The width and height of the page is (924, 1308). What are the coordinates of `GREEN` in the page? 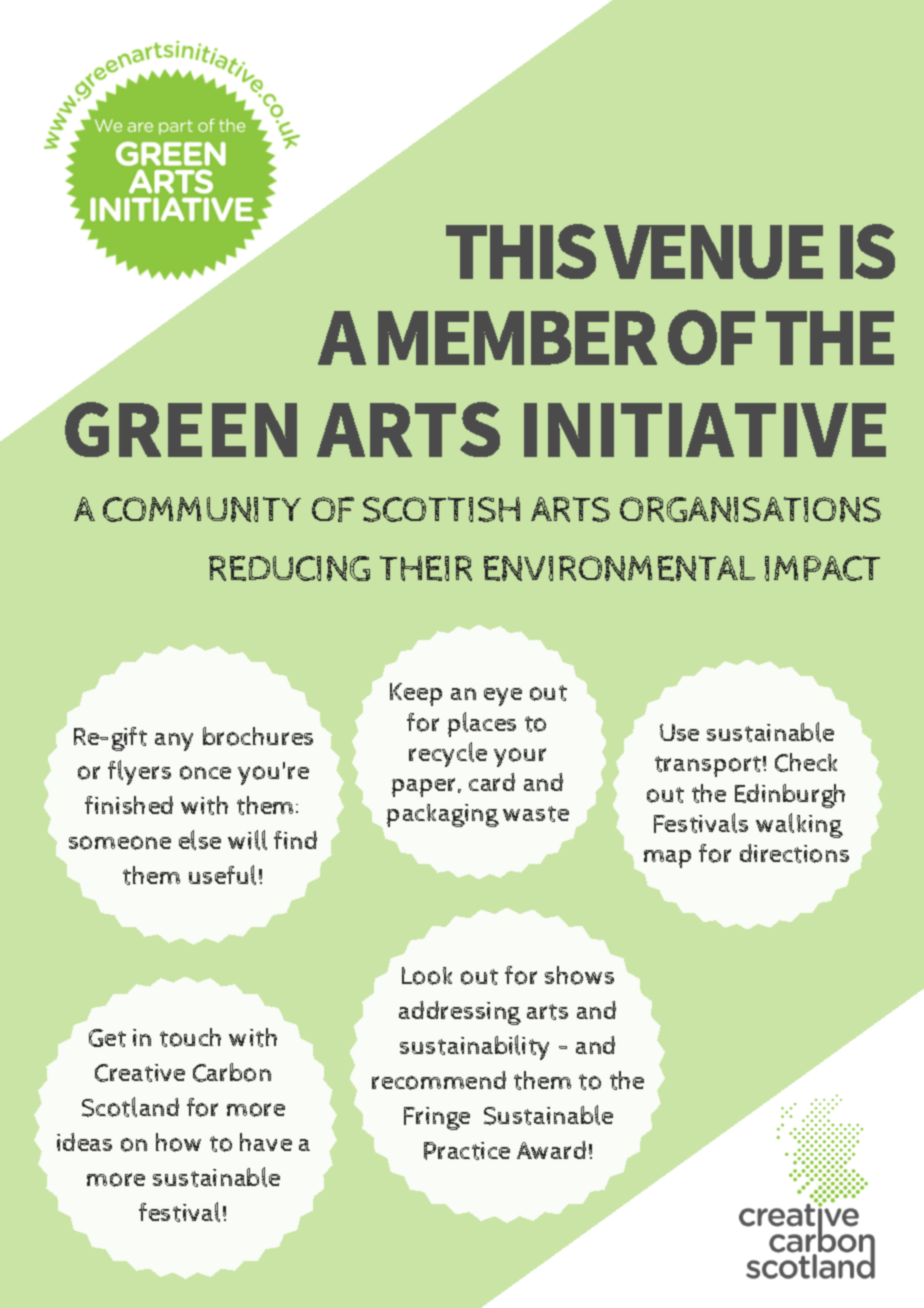 It's located at (181, 429).
